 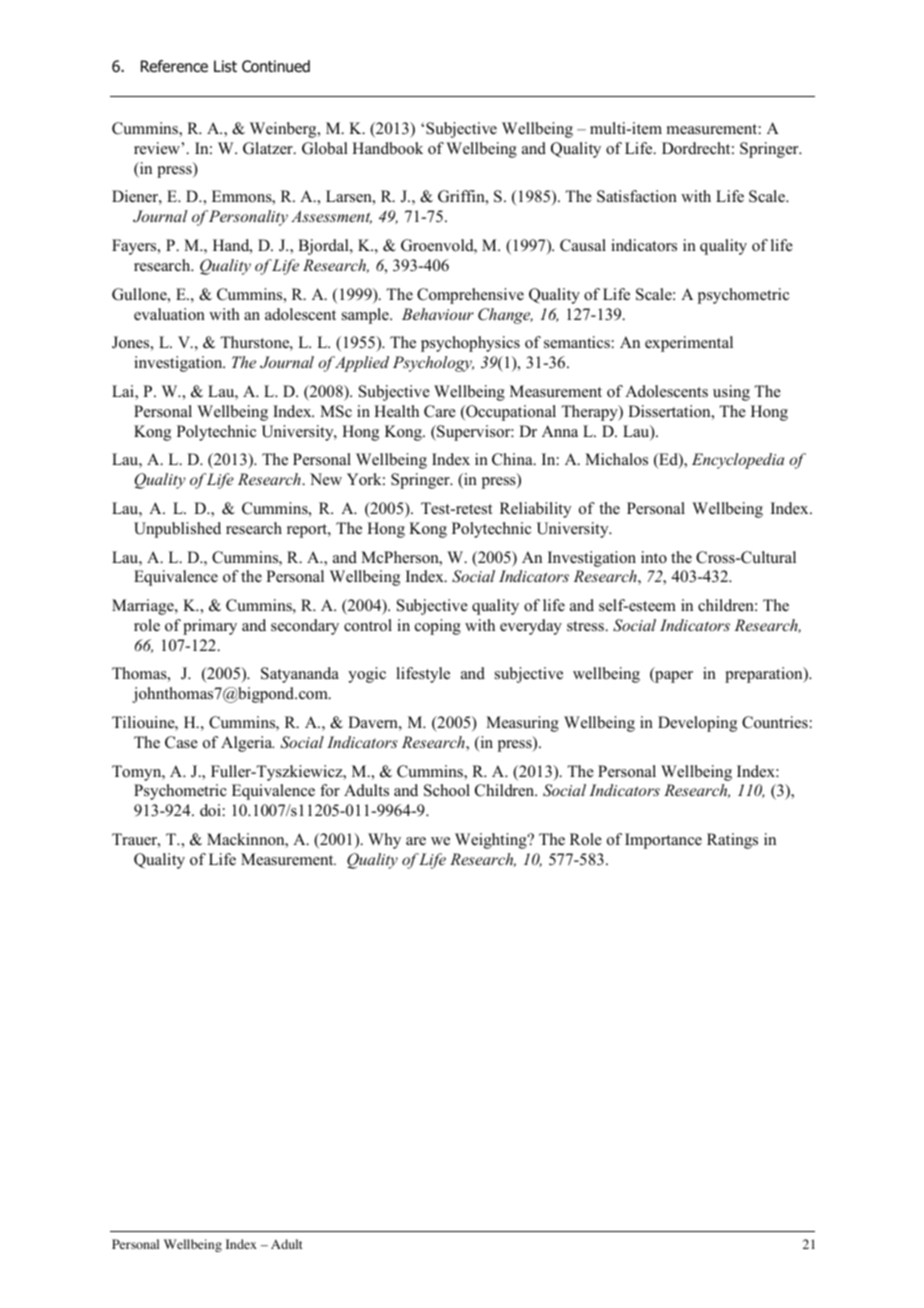 What do you see at coordinates (689, 344) in the screenshot?
I see `experimental` at bounding box center [689, 344].
